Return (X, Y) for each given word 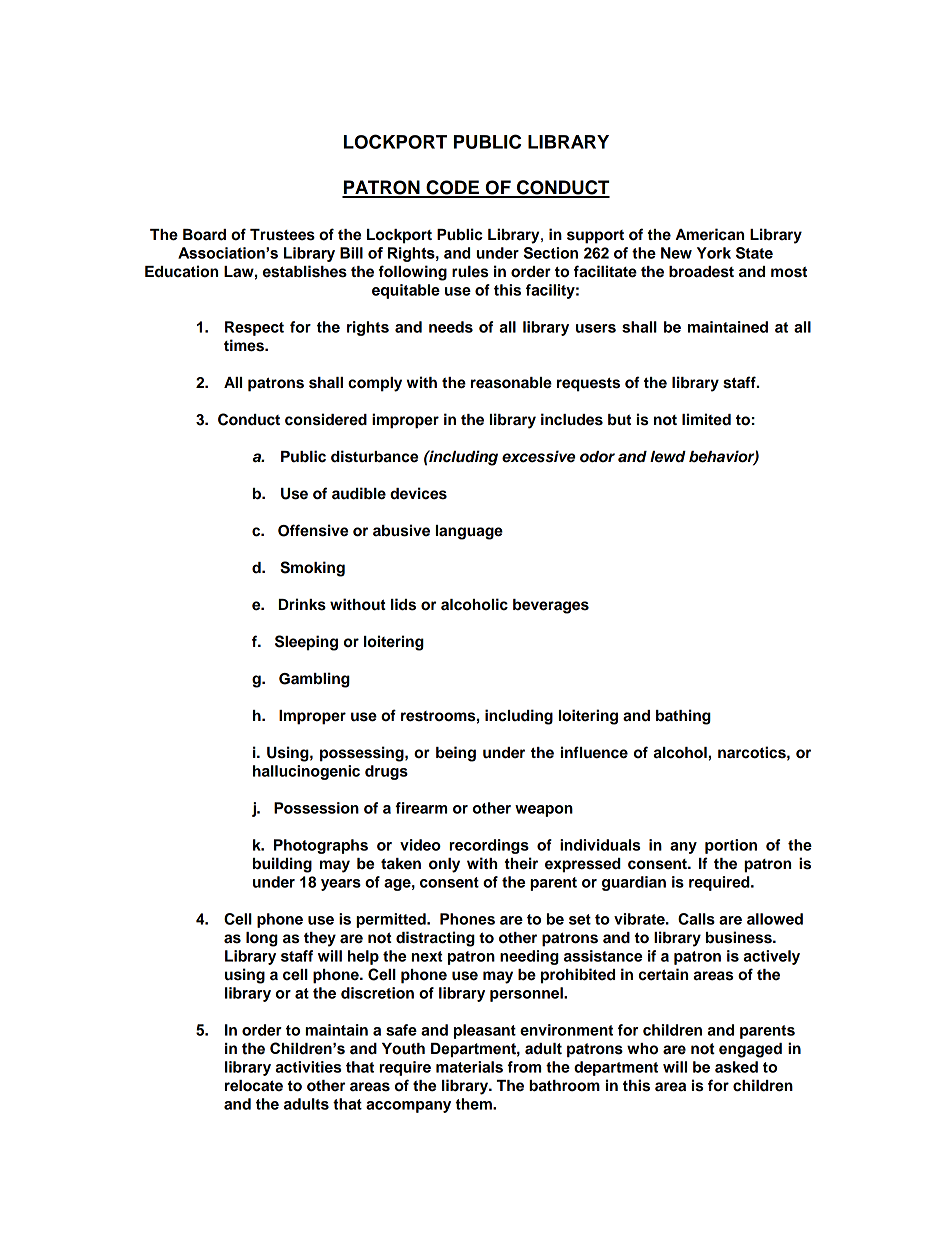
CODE (453, 188)
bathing (683, 717)
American (709, 234)
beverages (551, 606)
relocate (254, 1086)
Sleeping (306, 643)
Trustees (282, 235)
